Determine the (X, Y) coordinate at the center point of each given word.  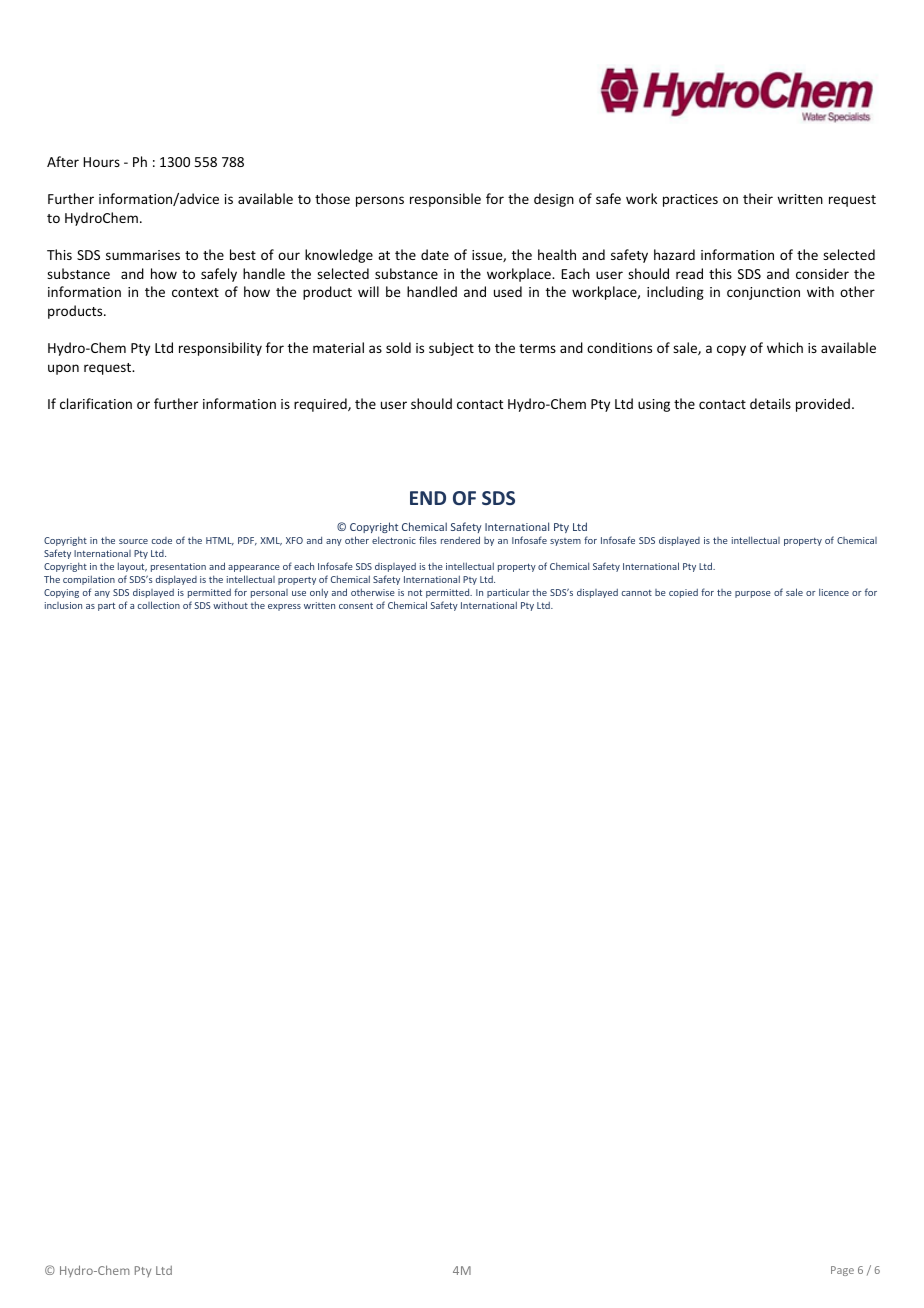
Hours (101, 162)
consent (356, 606)
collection (159, 605)
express (284, 607)
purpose (753, 594)
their (758, 198)
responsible (445, 200)
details (770, 403)
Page (842, 1271)
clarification (96, 403)
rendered (460, 540)
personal (269, 593)
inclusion (63, 605)
